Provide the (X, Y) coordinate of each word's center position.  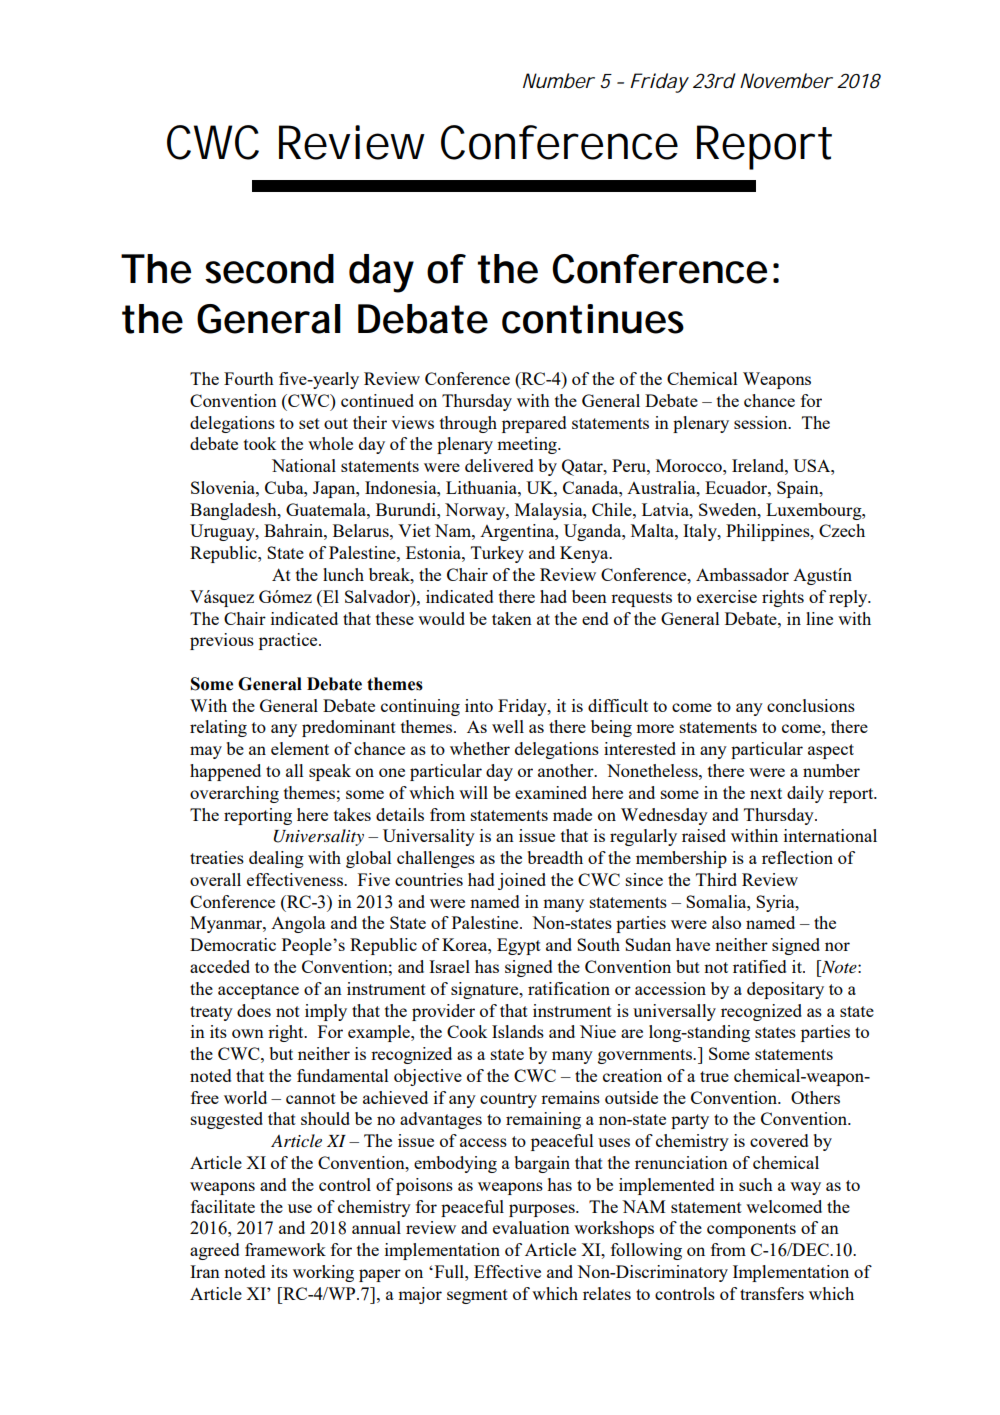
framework (285, 1249)
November (786, 81)
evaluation (531, 1227)
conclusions (811, 705)
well (508, 726)
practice (289, 641)
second (269, 269)
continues (593, 319)
